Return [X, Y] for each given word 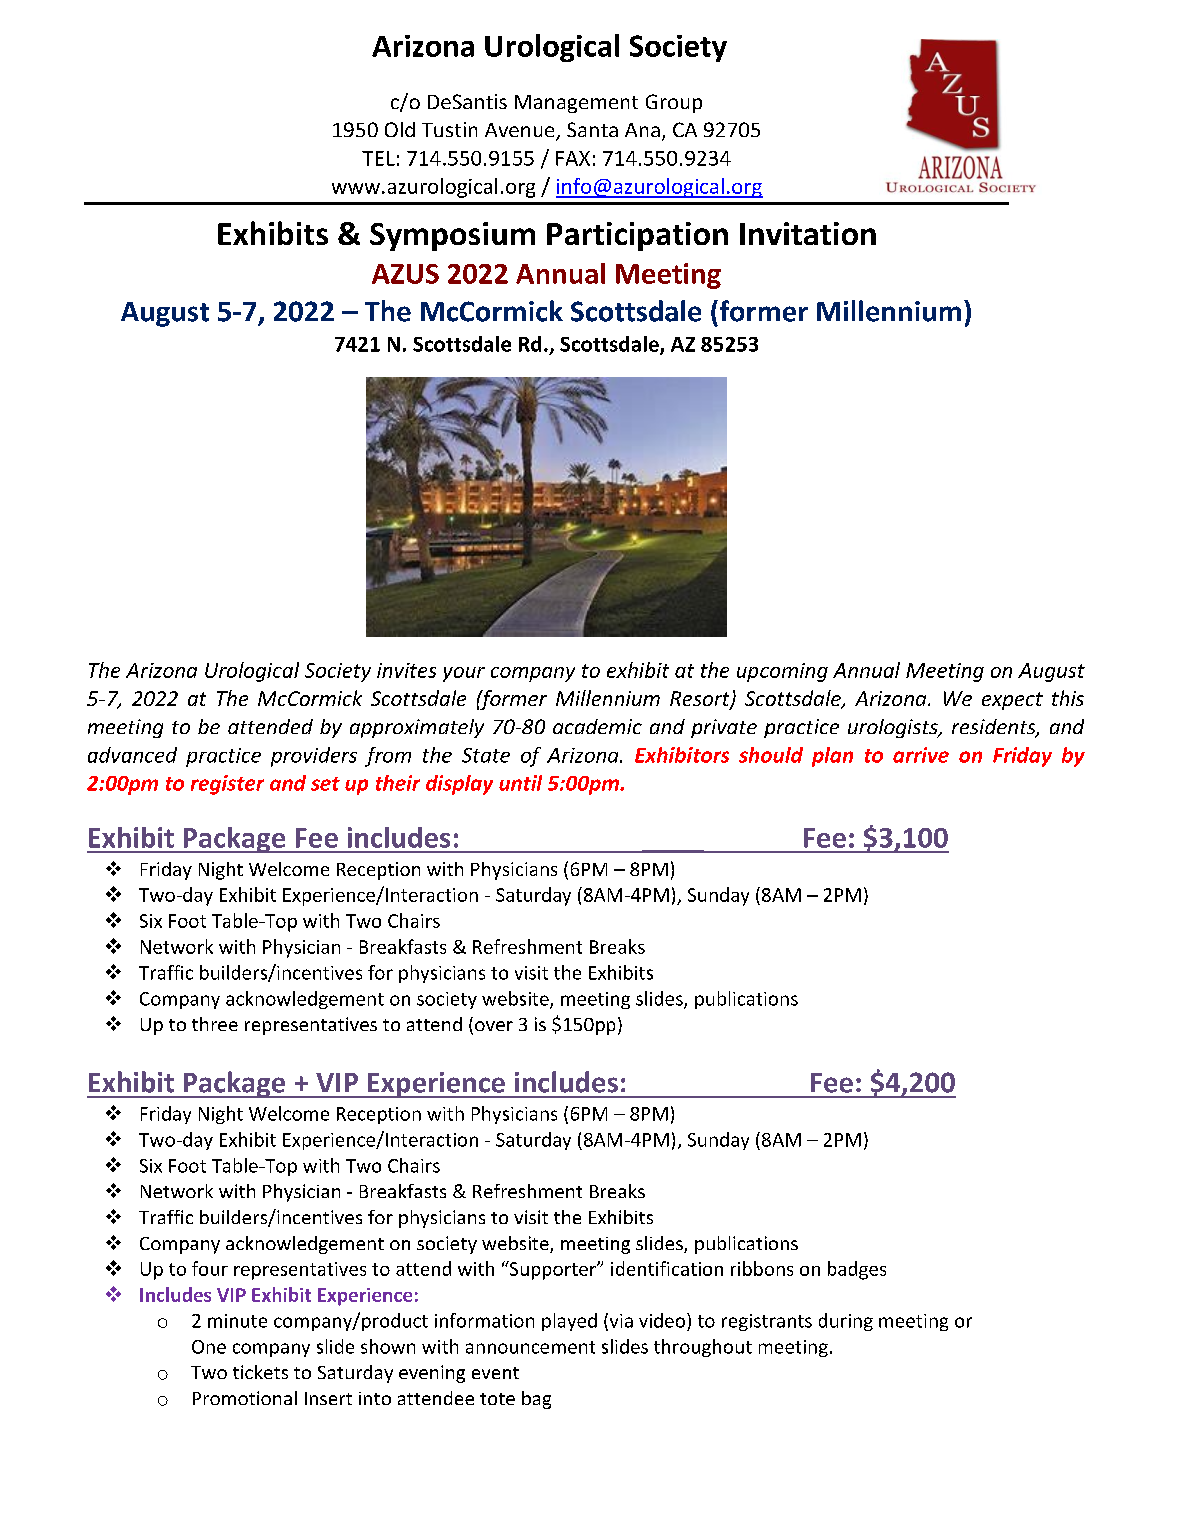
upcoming [782, 672]
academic [597, 726]
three [215, 1024]
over [494, 1026]
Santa [592, 129]
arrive [921, 755]
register [227, 785]
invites [406, 670]
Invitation [808, 233]
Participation [637, 236]
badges [857, 1270]
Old [400, 129]
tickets [260, 1372]
